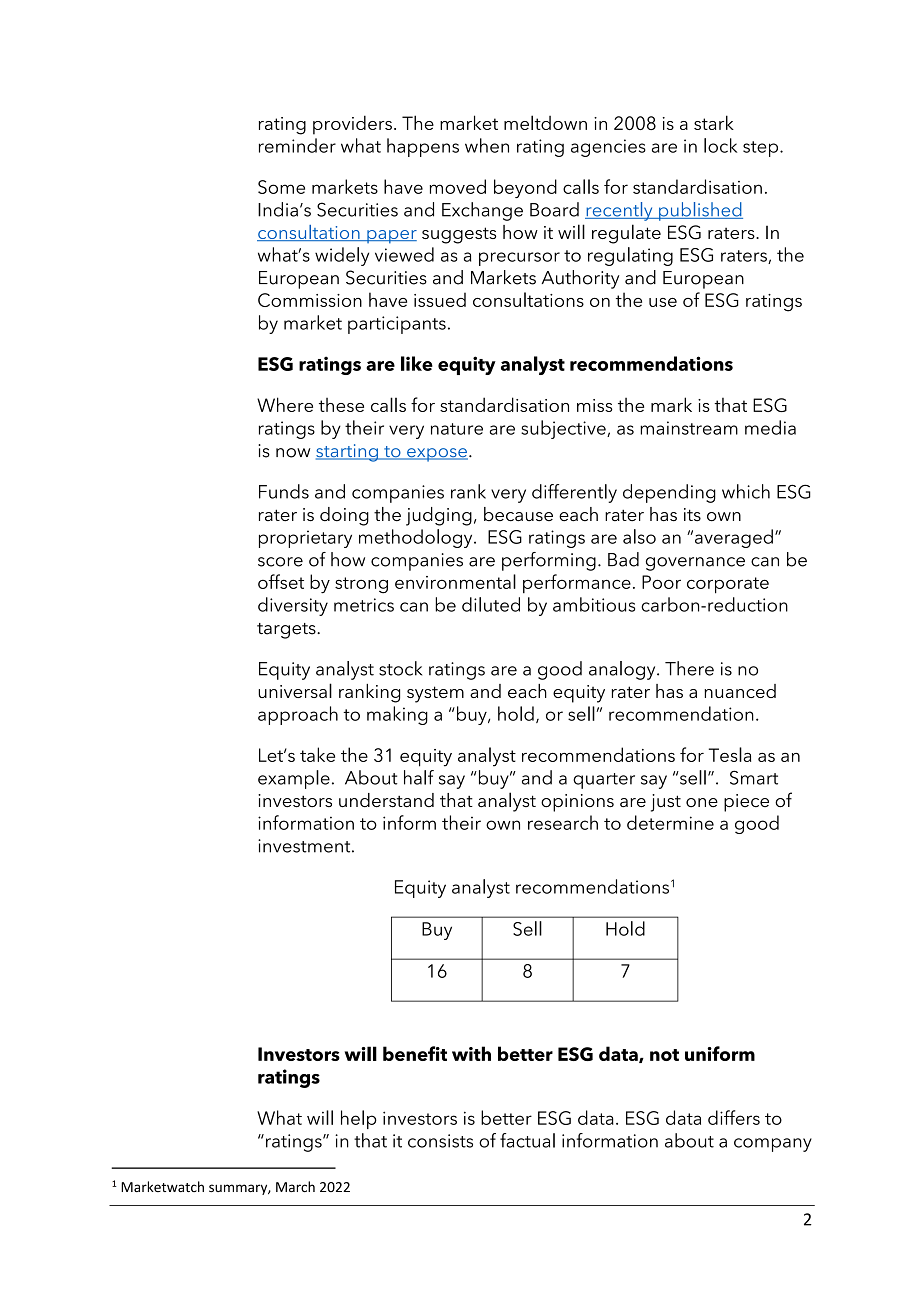  I want to click on beyond, so click(525, 188).
